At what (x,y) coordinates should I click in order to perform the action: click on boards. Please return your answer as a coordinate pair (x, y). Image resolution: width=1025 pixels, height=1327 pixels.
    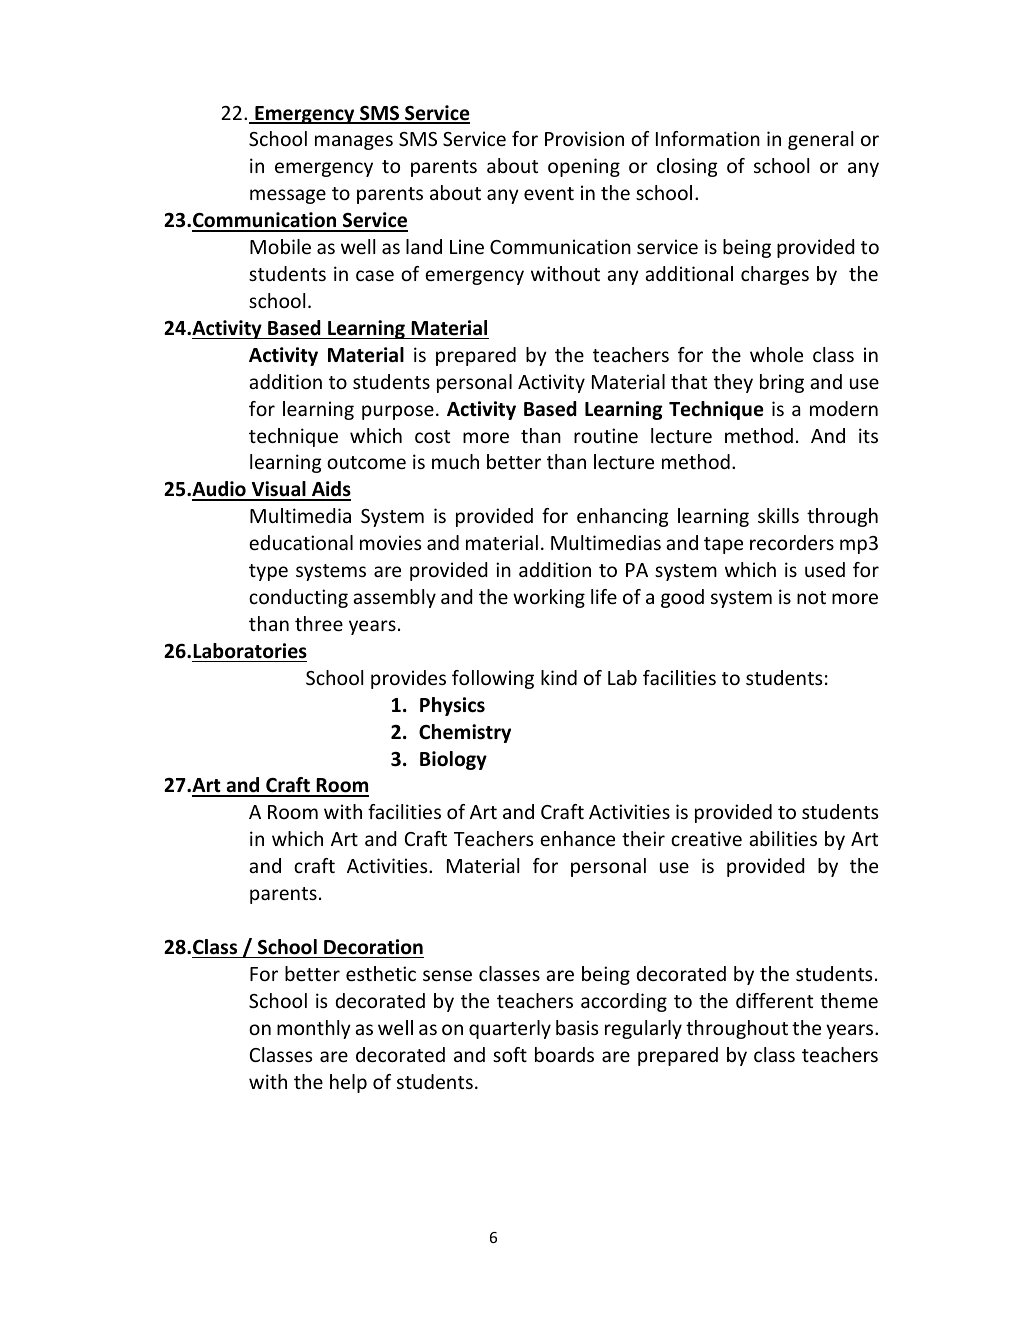
    Looking at the image, I should click on (564, 1054).
